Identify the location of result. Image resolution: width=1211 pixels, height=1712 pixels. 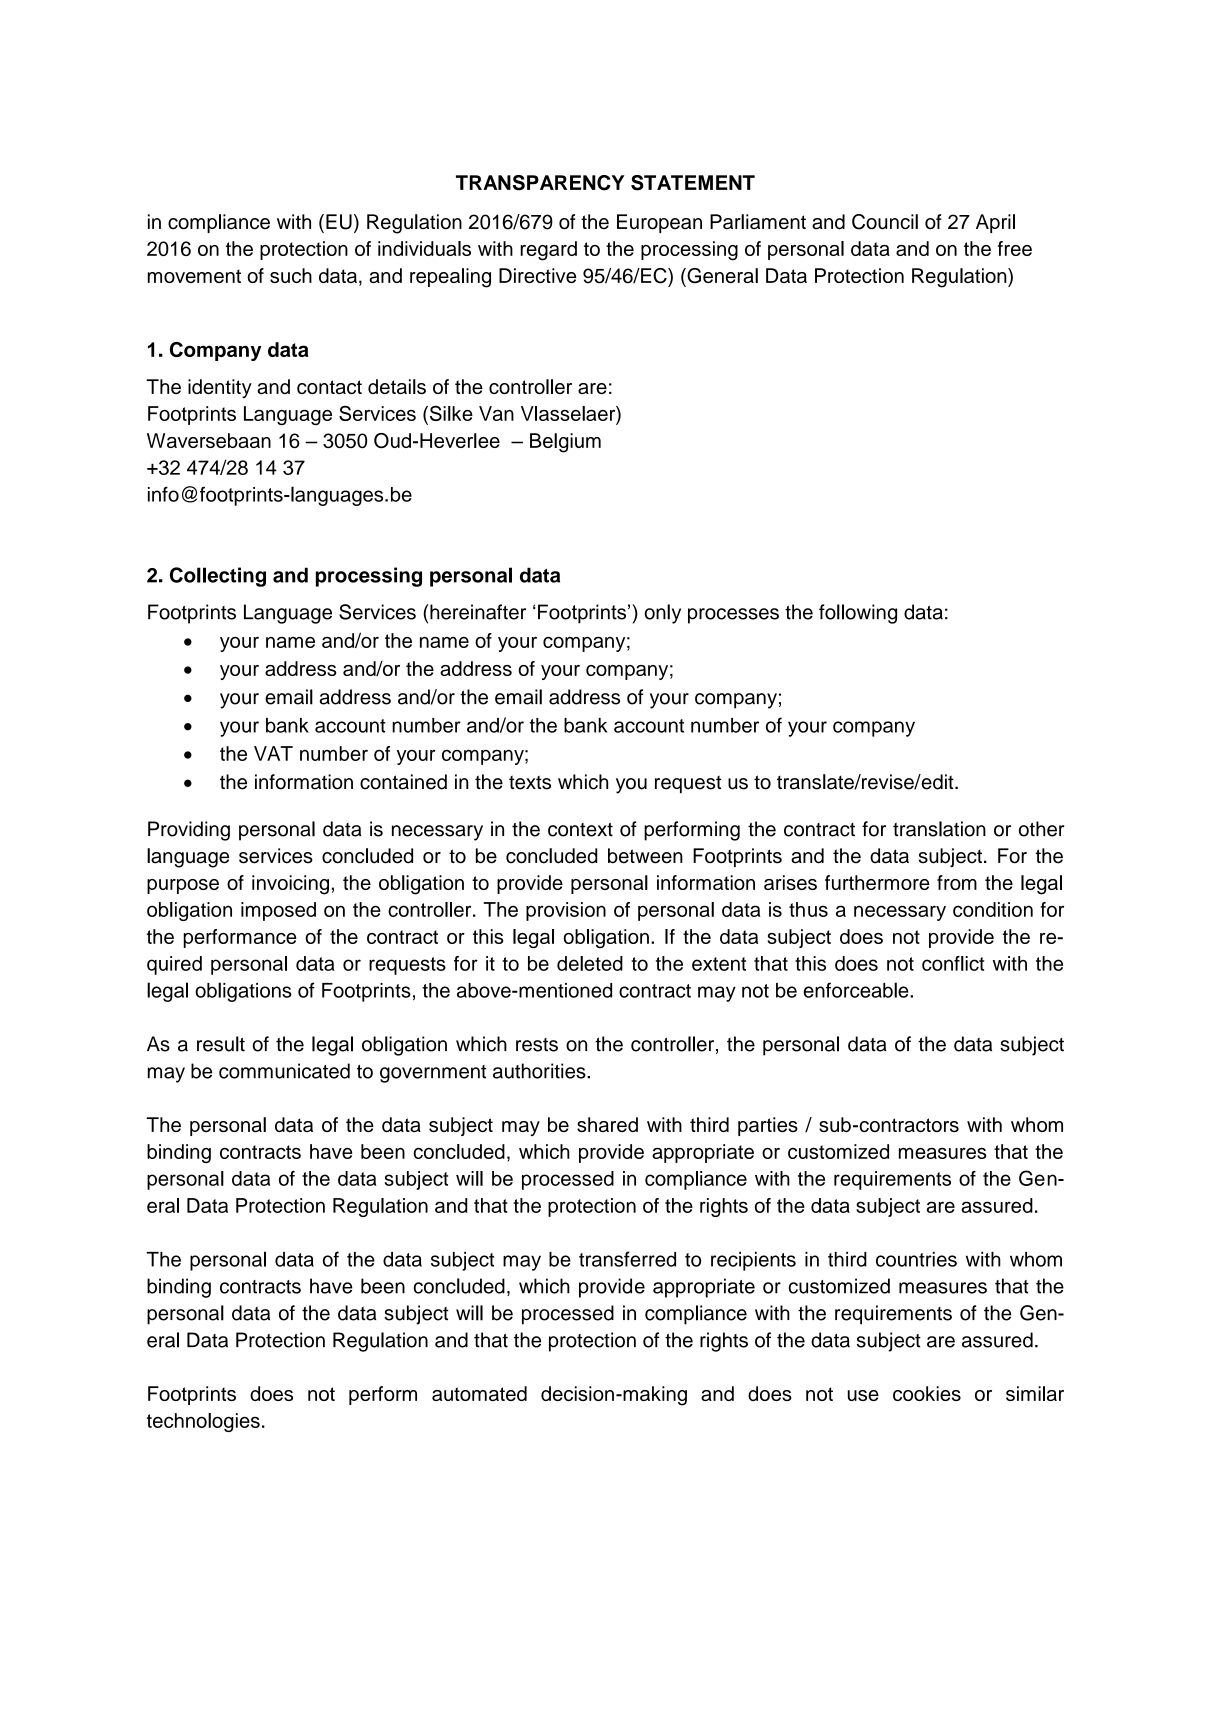
(221, 1044).
